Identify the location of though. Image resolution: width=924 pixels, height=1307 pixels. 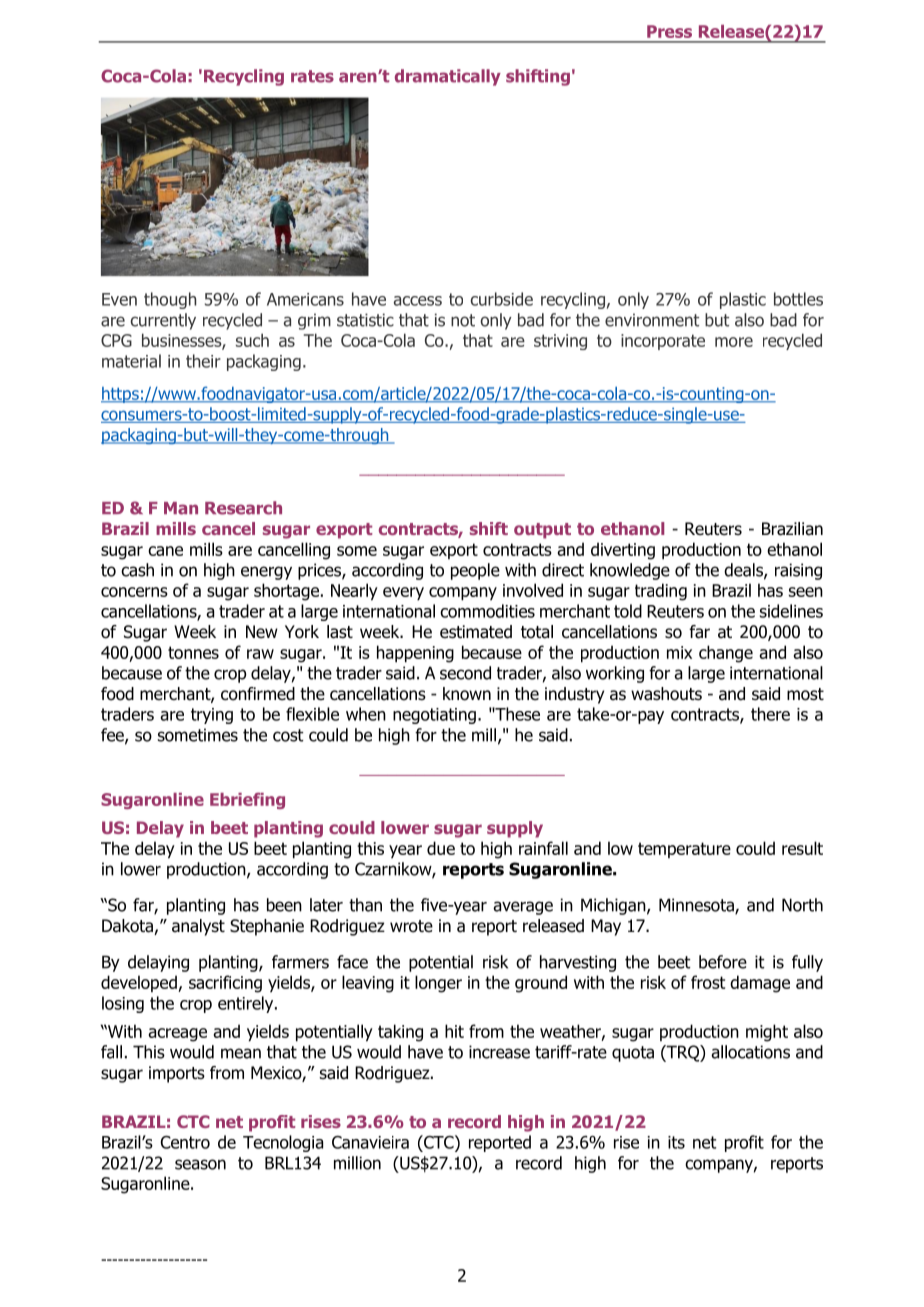
(170, 300).
